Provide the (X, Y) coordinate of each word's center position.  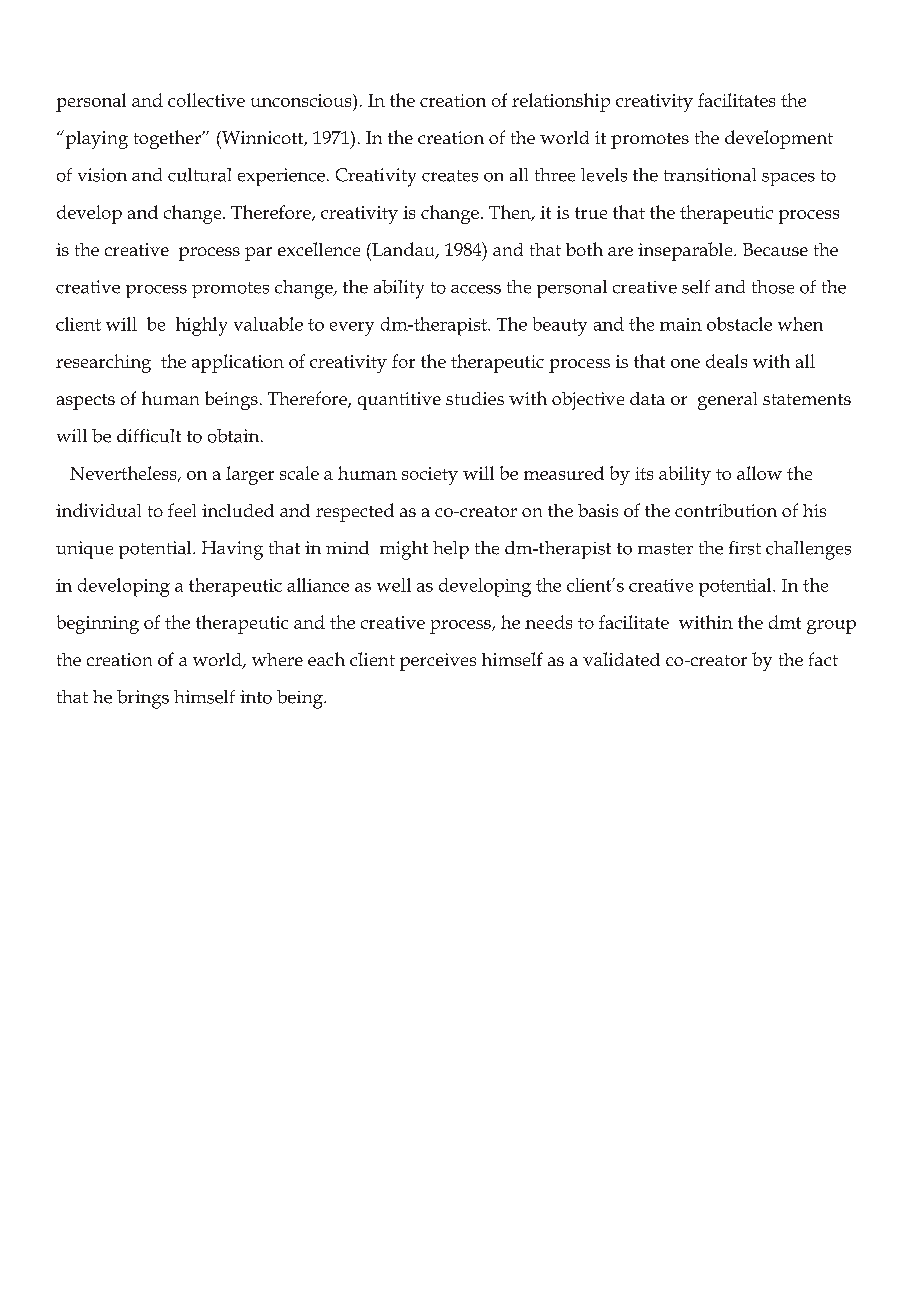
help (451, 550)
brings (143, 699)
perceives (438, 662)
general (727, 401)
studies (475, 398)
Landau (403, 250)
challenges (808, 550)
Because (775, 249)
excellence (319, 249)
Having (232, 550)
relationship (561, 102)
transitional (710, 175)
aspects (86, 402)
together (169, 139)
